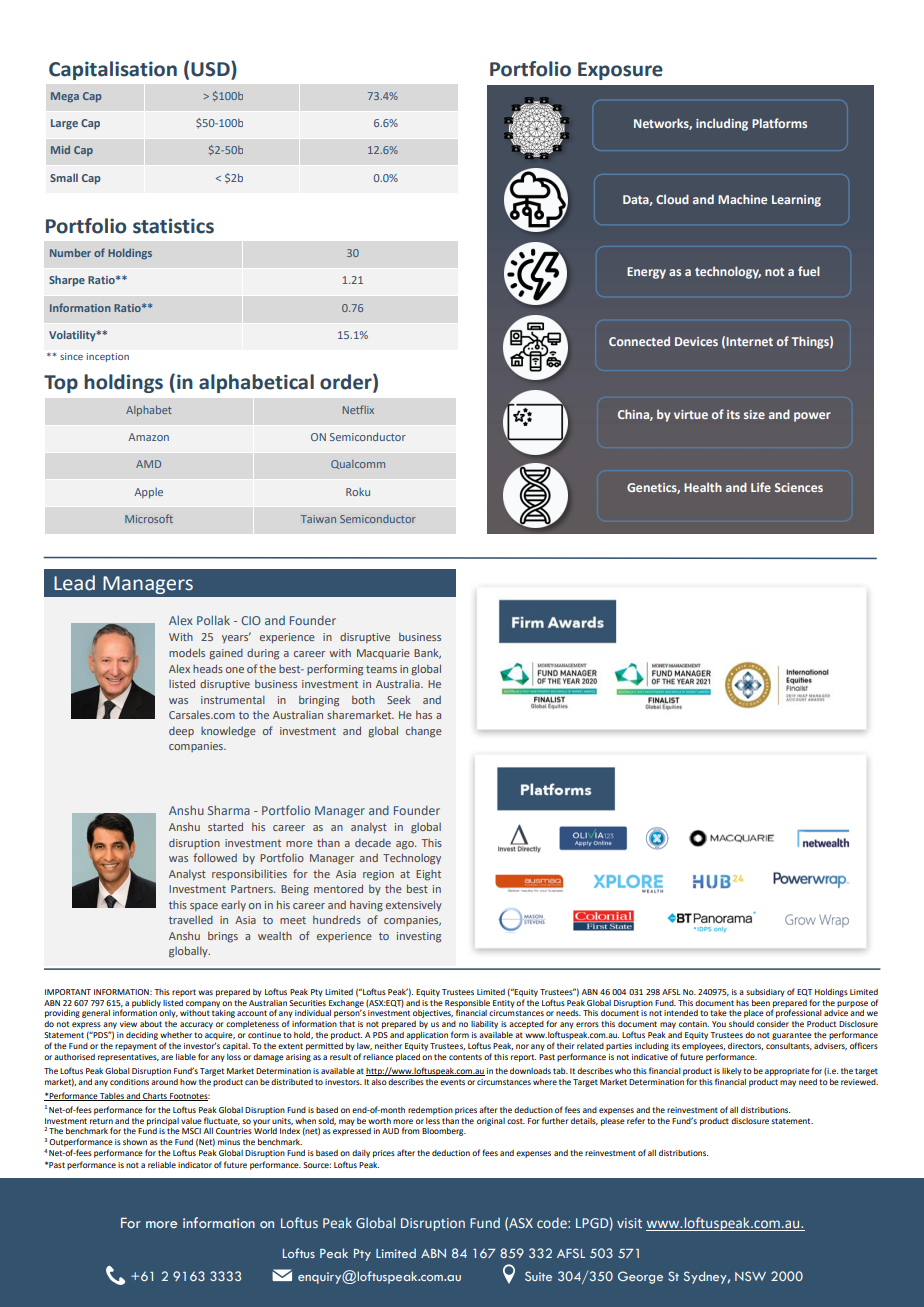  I want to click on Suite, so click(538, 1276).
